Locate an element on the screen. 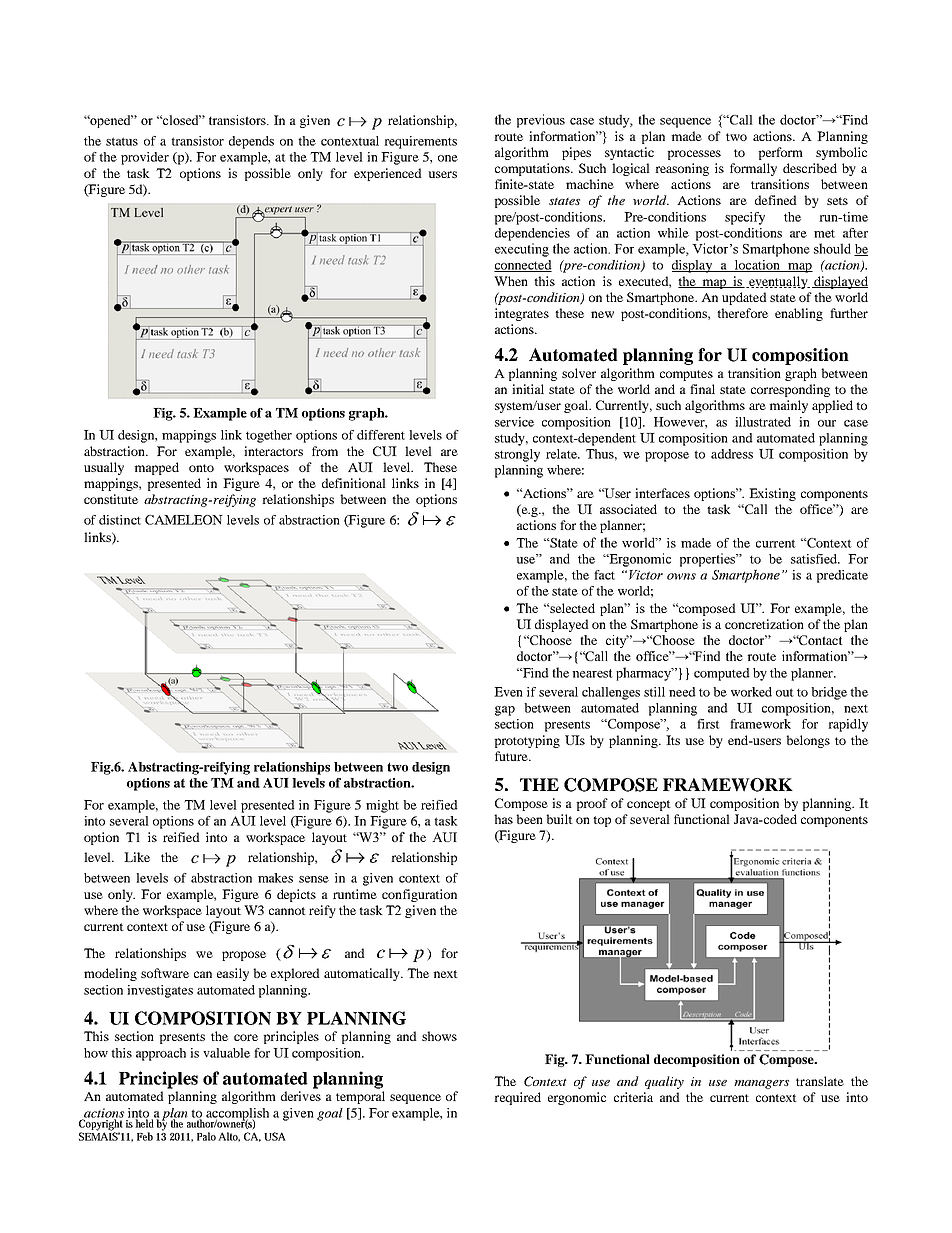 This screenshot has width=952, height=1233. computed is located at coordinates (722, 674).
